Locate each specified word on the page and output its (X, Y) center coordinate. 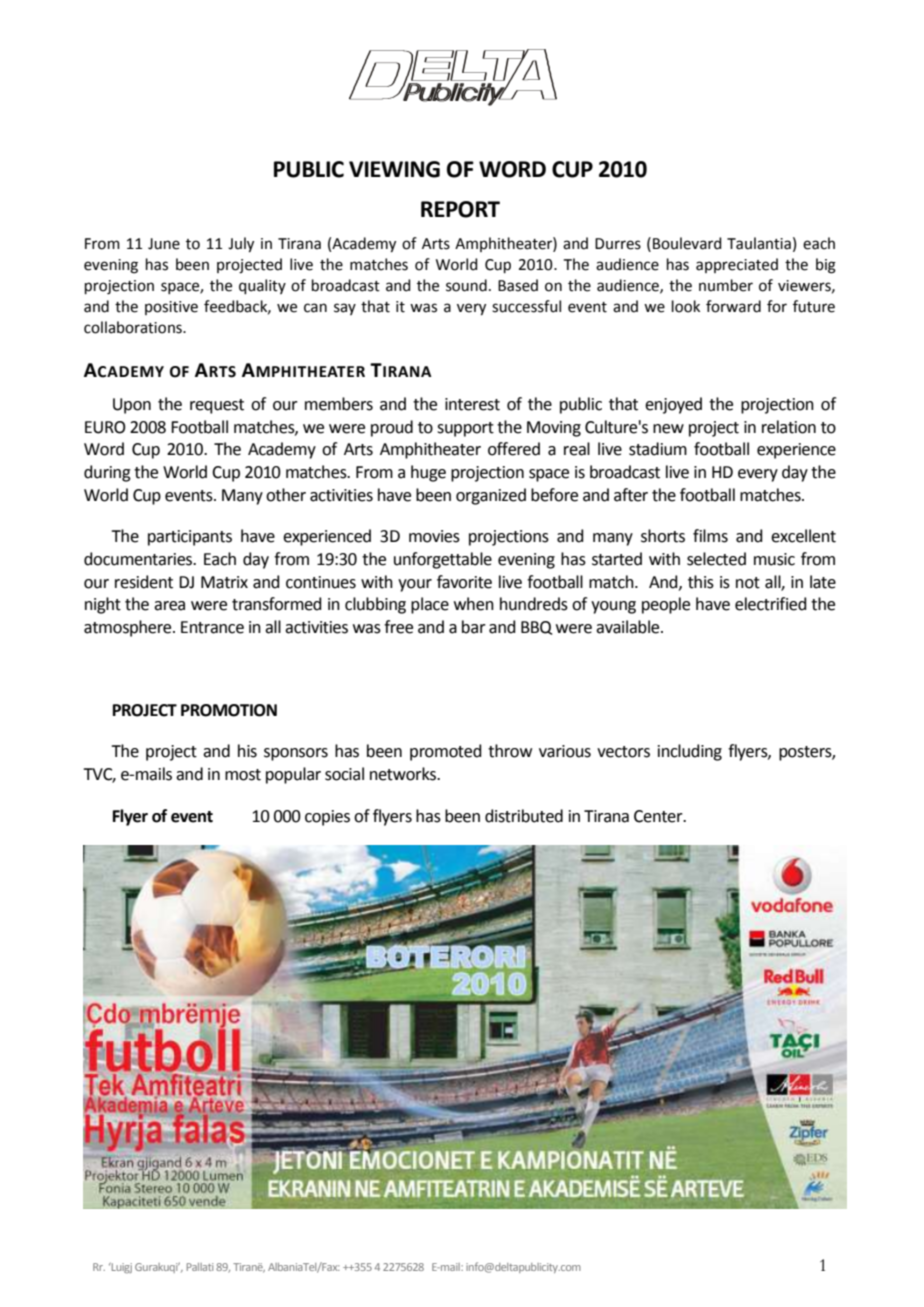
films (710, 536)
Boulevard (687, 243)
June (164, 244)
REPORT (460, 209)
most (243, 775)
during (107, 473)
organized (491, 496)
